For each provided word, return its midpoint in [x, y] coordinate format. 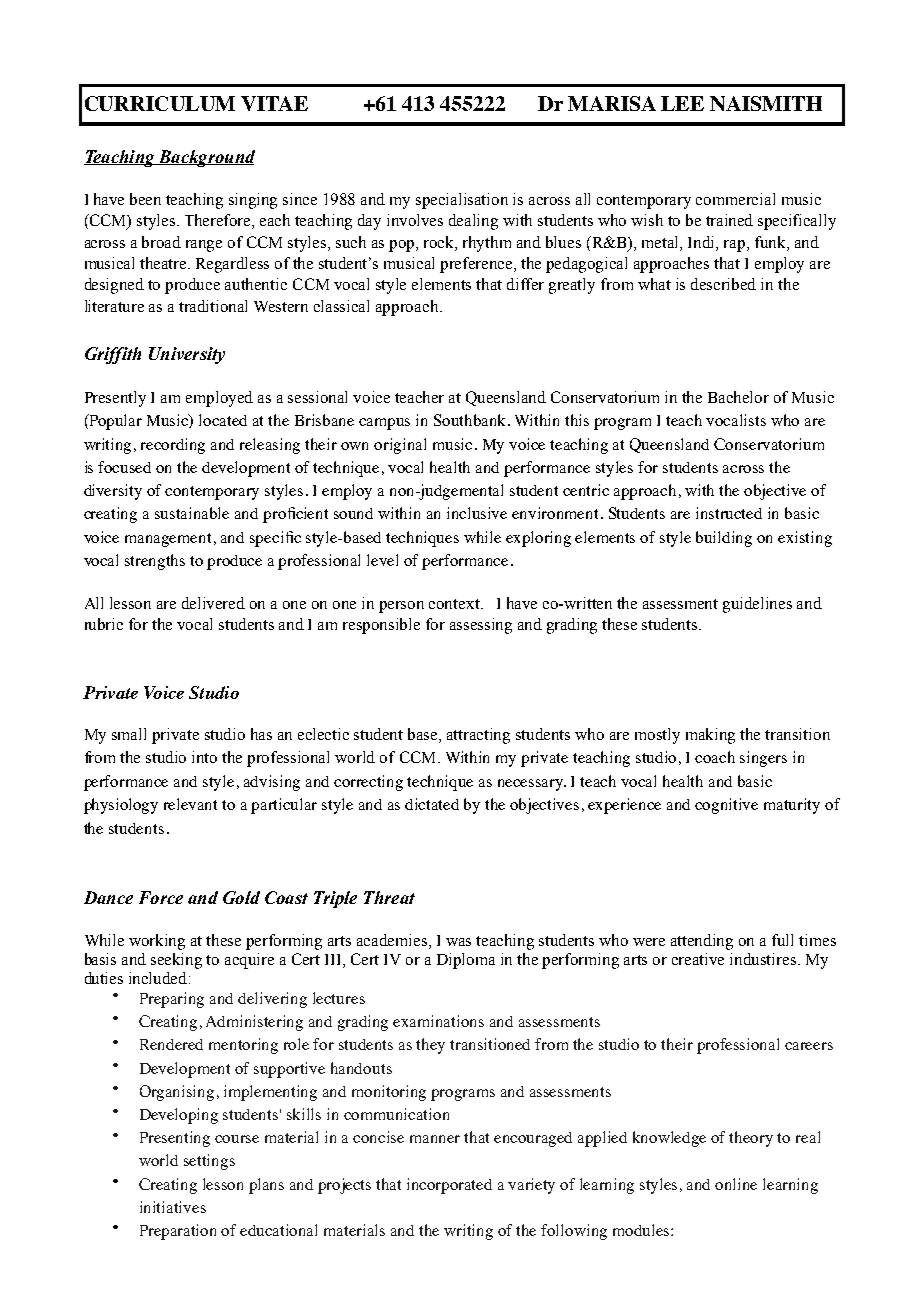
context [455, 604]
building [724, 539]
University [187, 355]
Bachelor [738, 397]
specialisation [462, 201]
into [204, 757]
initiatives [173, 1207]
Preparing [172, 1000]
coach [715, 757]
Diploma [466, 961]
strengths [155, 562]
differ [525, 284]
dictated [432, 804]
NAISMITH [766, 103]
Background [205, 158]
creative [698, 959]
